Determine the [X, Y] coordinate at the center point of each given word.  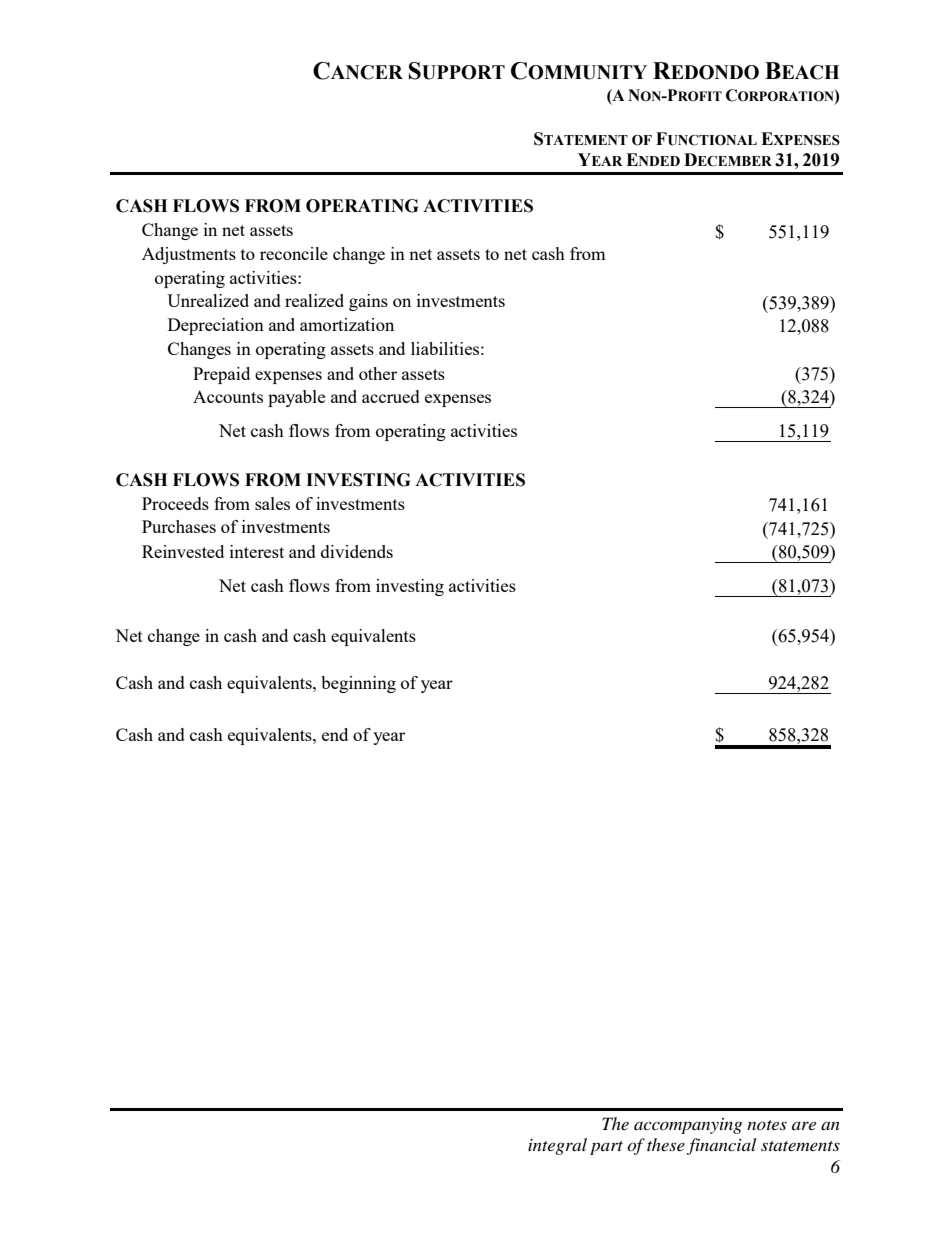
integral [557, 1146]
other [378, 373]
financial [721, 1146]
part [606, 1148]
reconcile [294, 253]
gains [368, 302]
